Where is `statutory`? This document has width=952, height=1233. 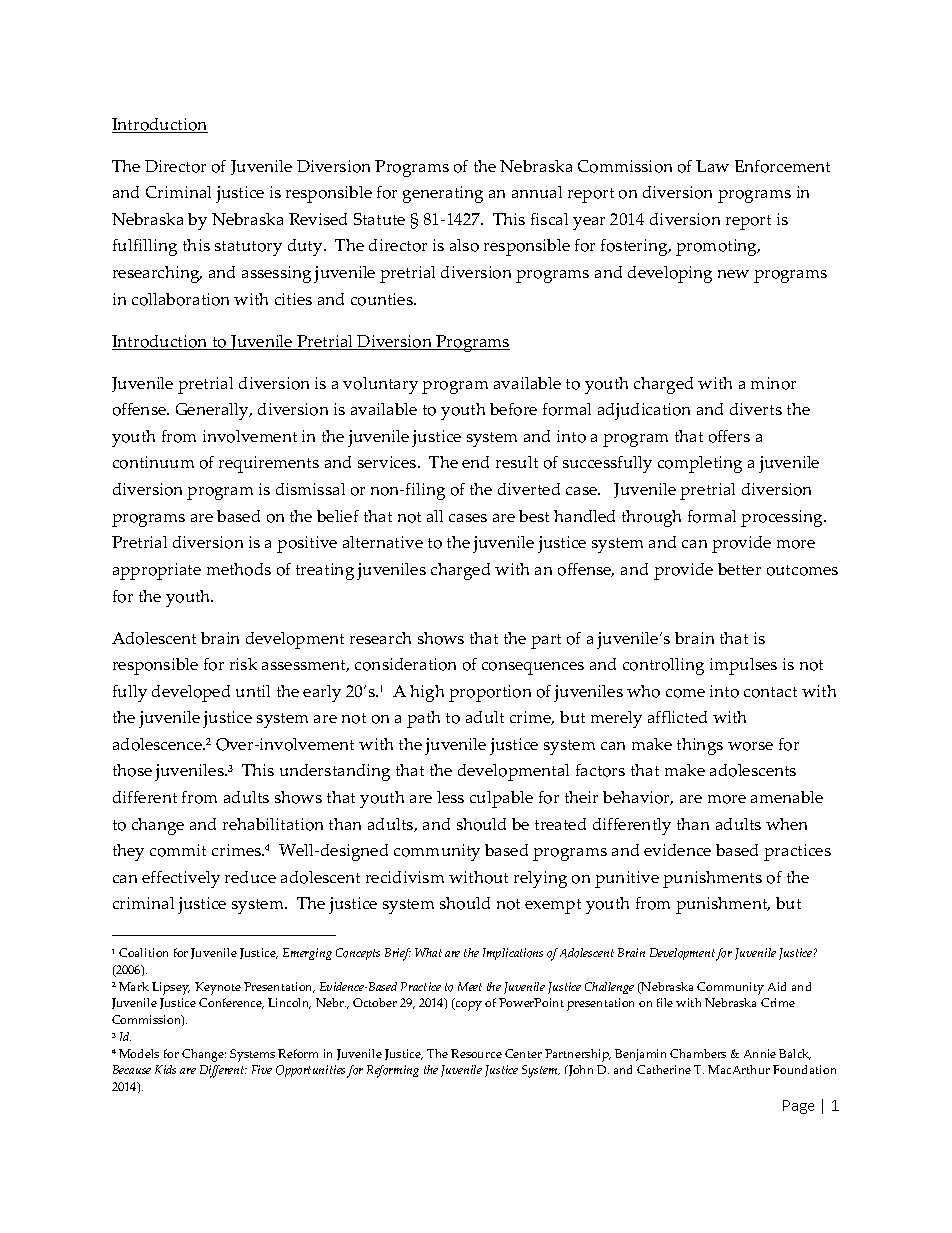 statutory is located at coordinates (248, 248).
